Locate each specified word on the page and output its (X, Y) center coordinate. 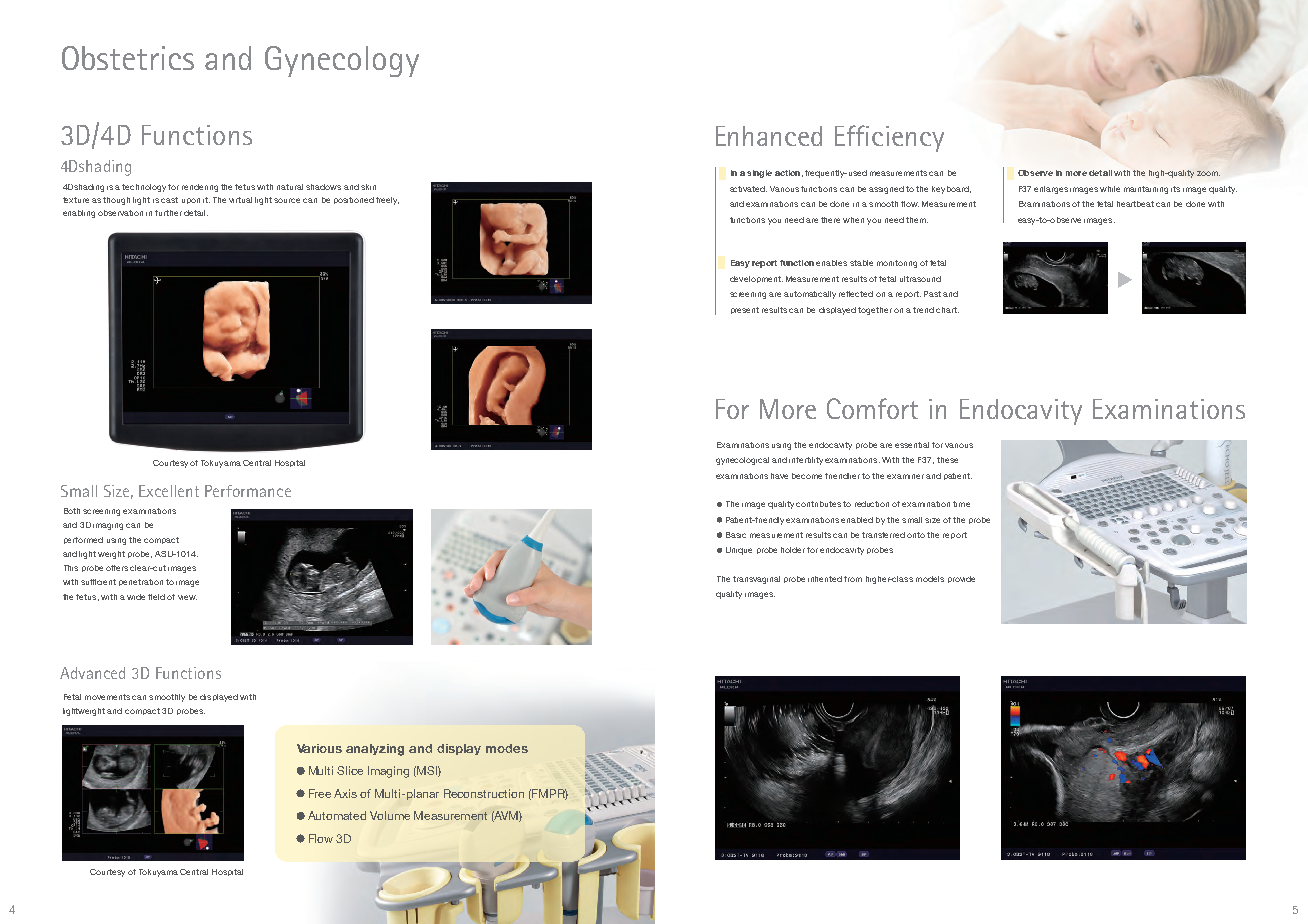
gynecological (742, 461)
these (947, 460)
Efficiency (889, 138)
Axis (345, 793)
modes (507, 748)
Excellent (169, 491)
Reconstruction (484, 793)
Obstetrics (128, 58)
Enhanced (769, 136)
